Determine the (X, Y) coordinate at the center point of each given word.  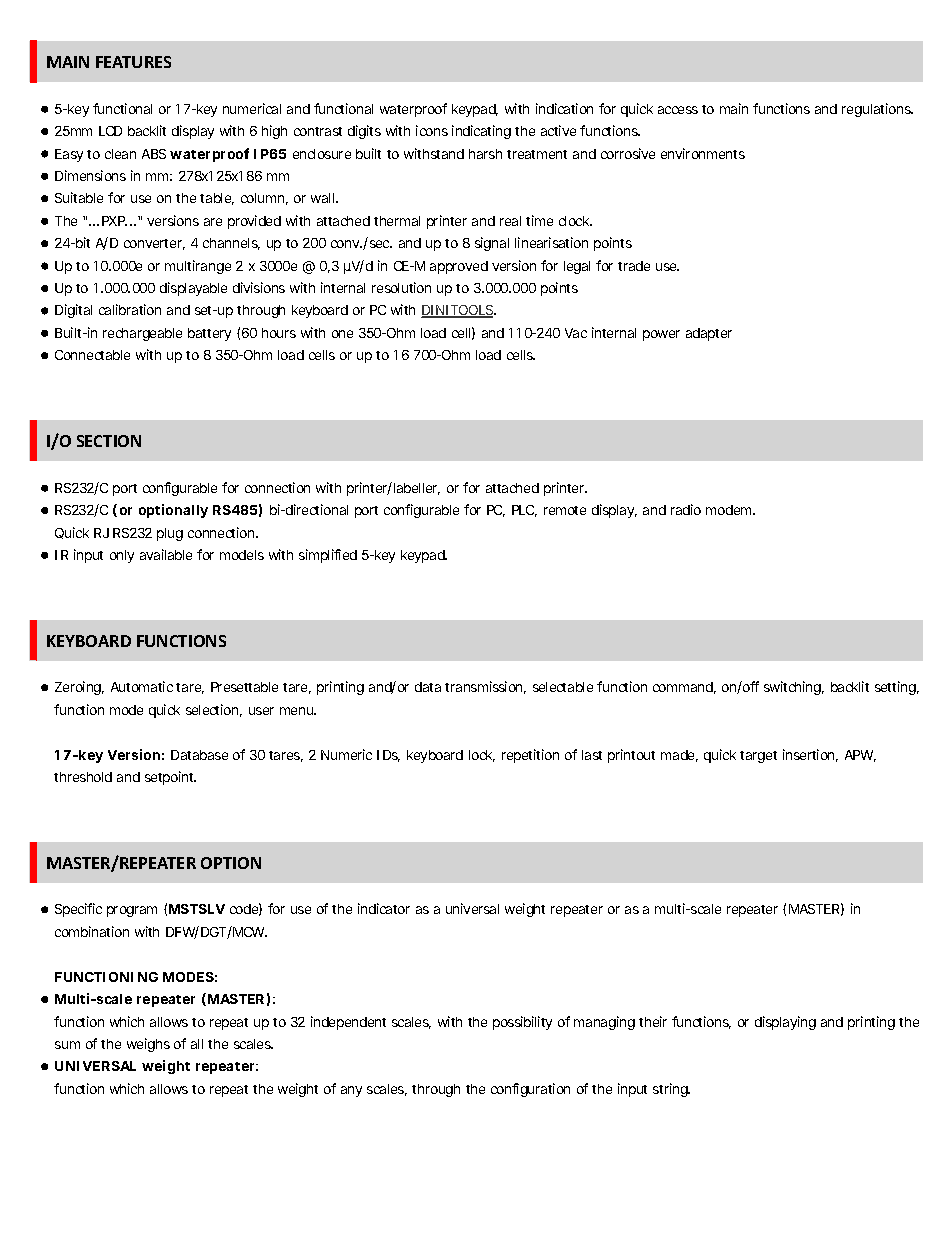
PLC (524, 511)
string (671, 1090)
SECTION (109, 441)
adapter (709, 334)
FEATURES (133, 62)
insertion (810, 755)
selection (214, 710)
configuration (530, 1090)
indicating (481, 132)
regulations (877, 110)
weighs (148, 1045)
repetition (530, 756)
